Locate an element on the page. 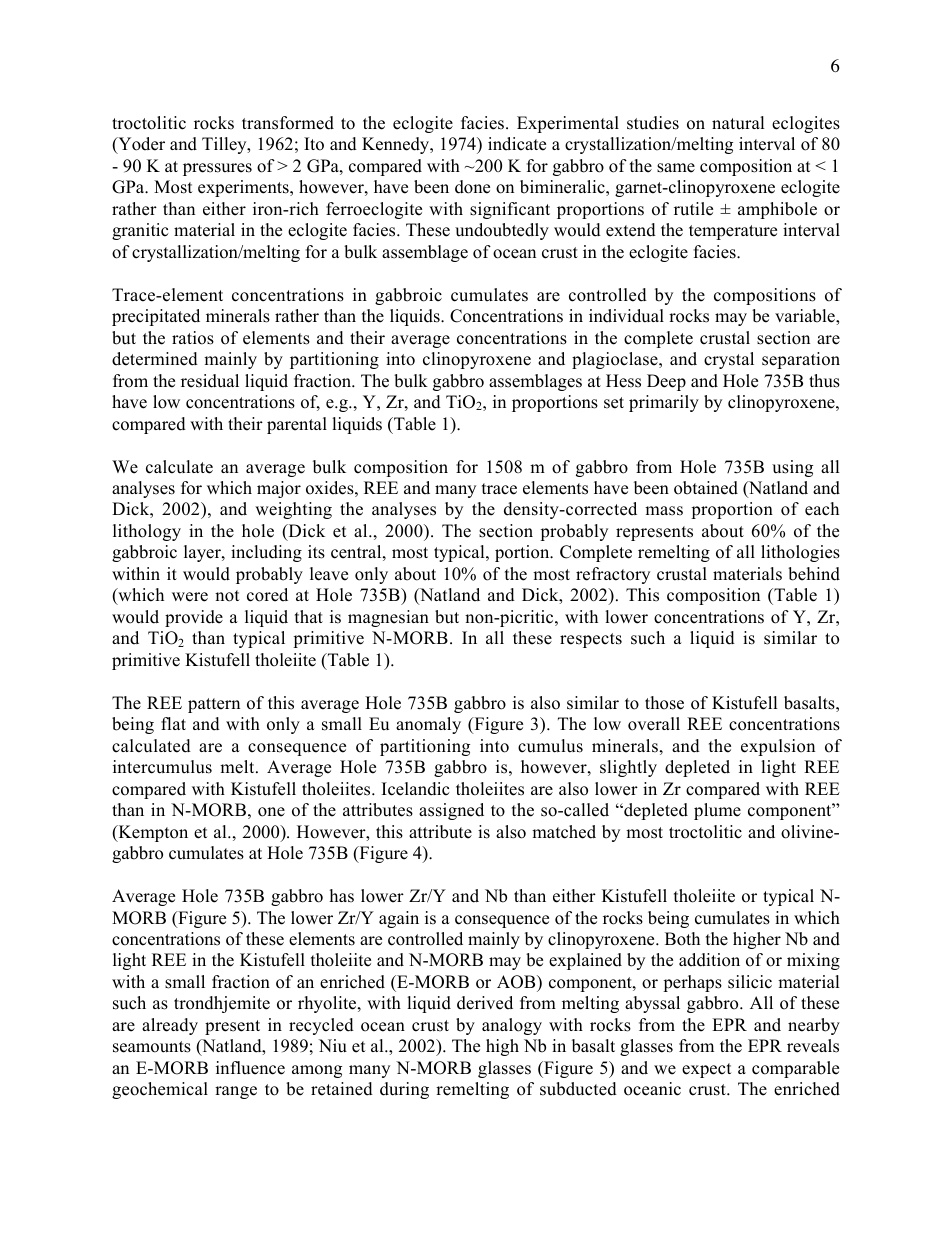 The width and height of the image is (952, 1233). indicate is located at coordinates (517, 144).
